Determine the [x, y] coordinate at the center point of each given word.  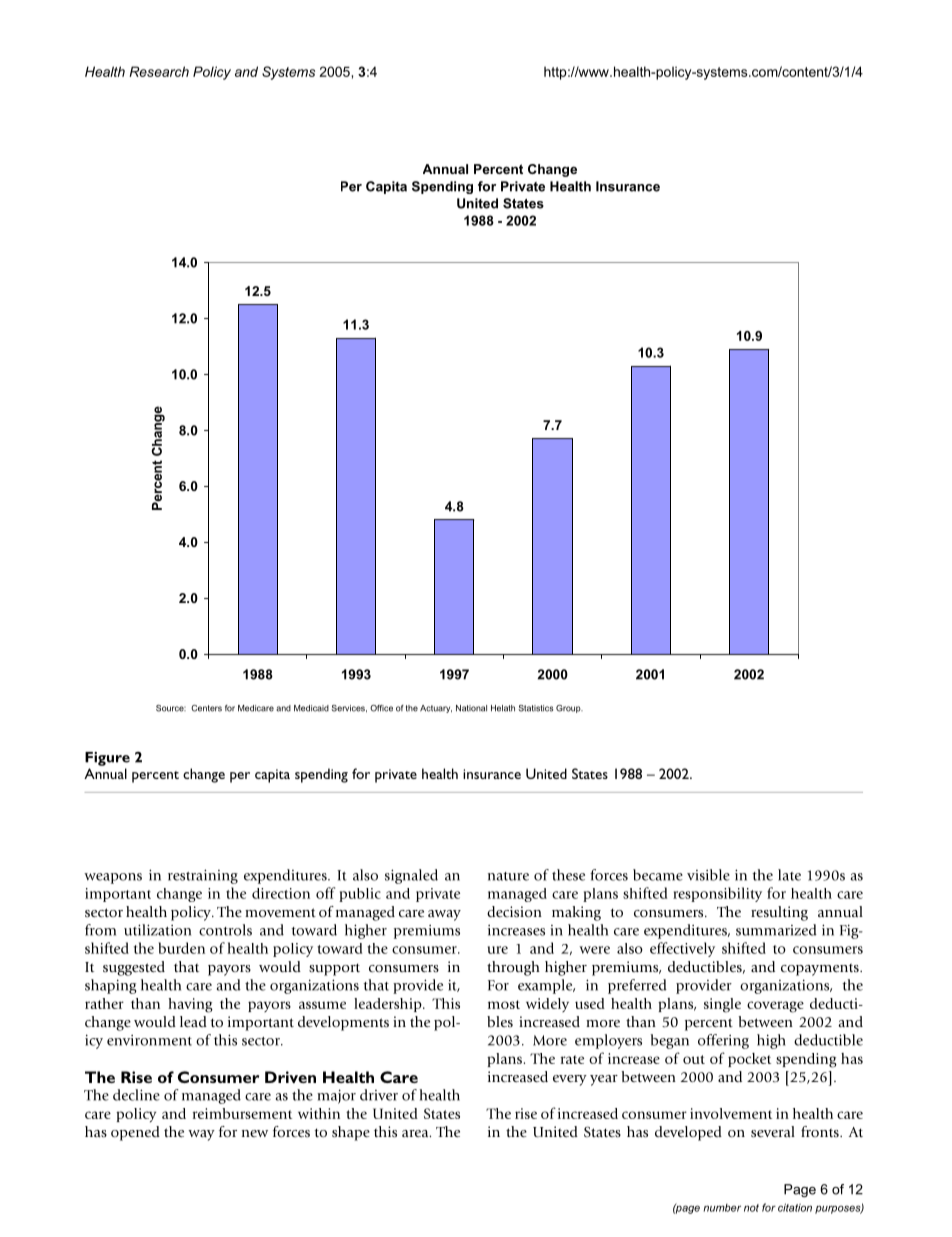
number [722, 1208]
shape [351, 1133]
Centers [206, 708]
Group [569, 709]
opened [135, 1133]
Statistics [535, 708]
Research [159, 71]
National [471, 708]
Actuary [436, 709]
